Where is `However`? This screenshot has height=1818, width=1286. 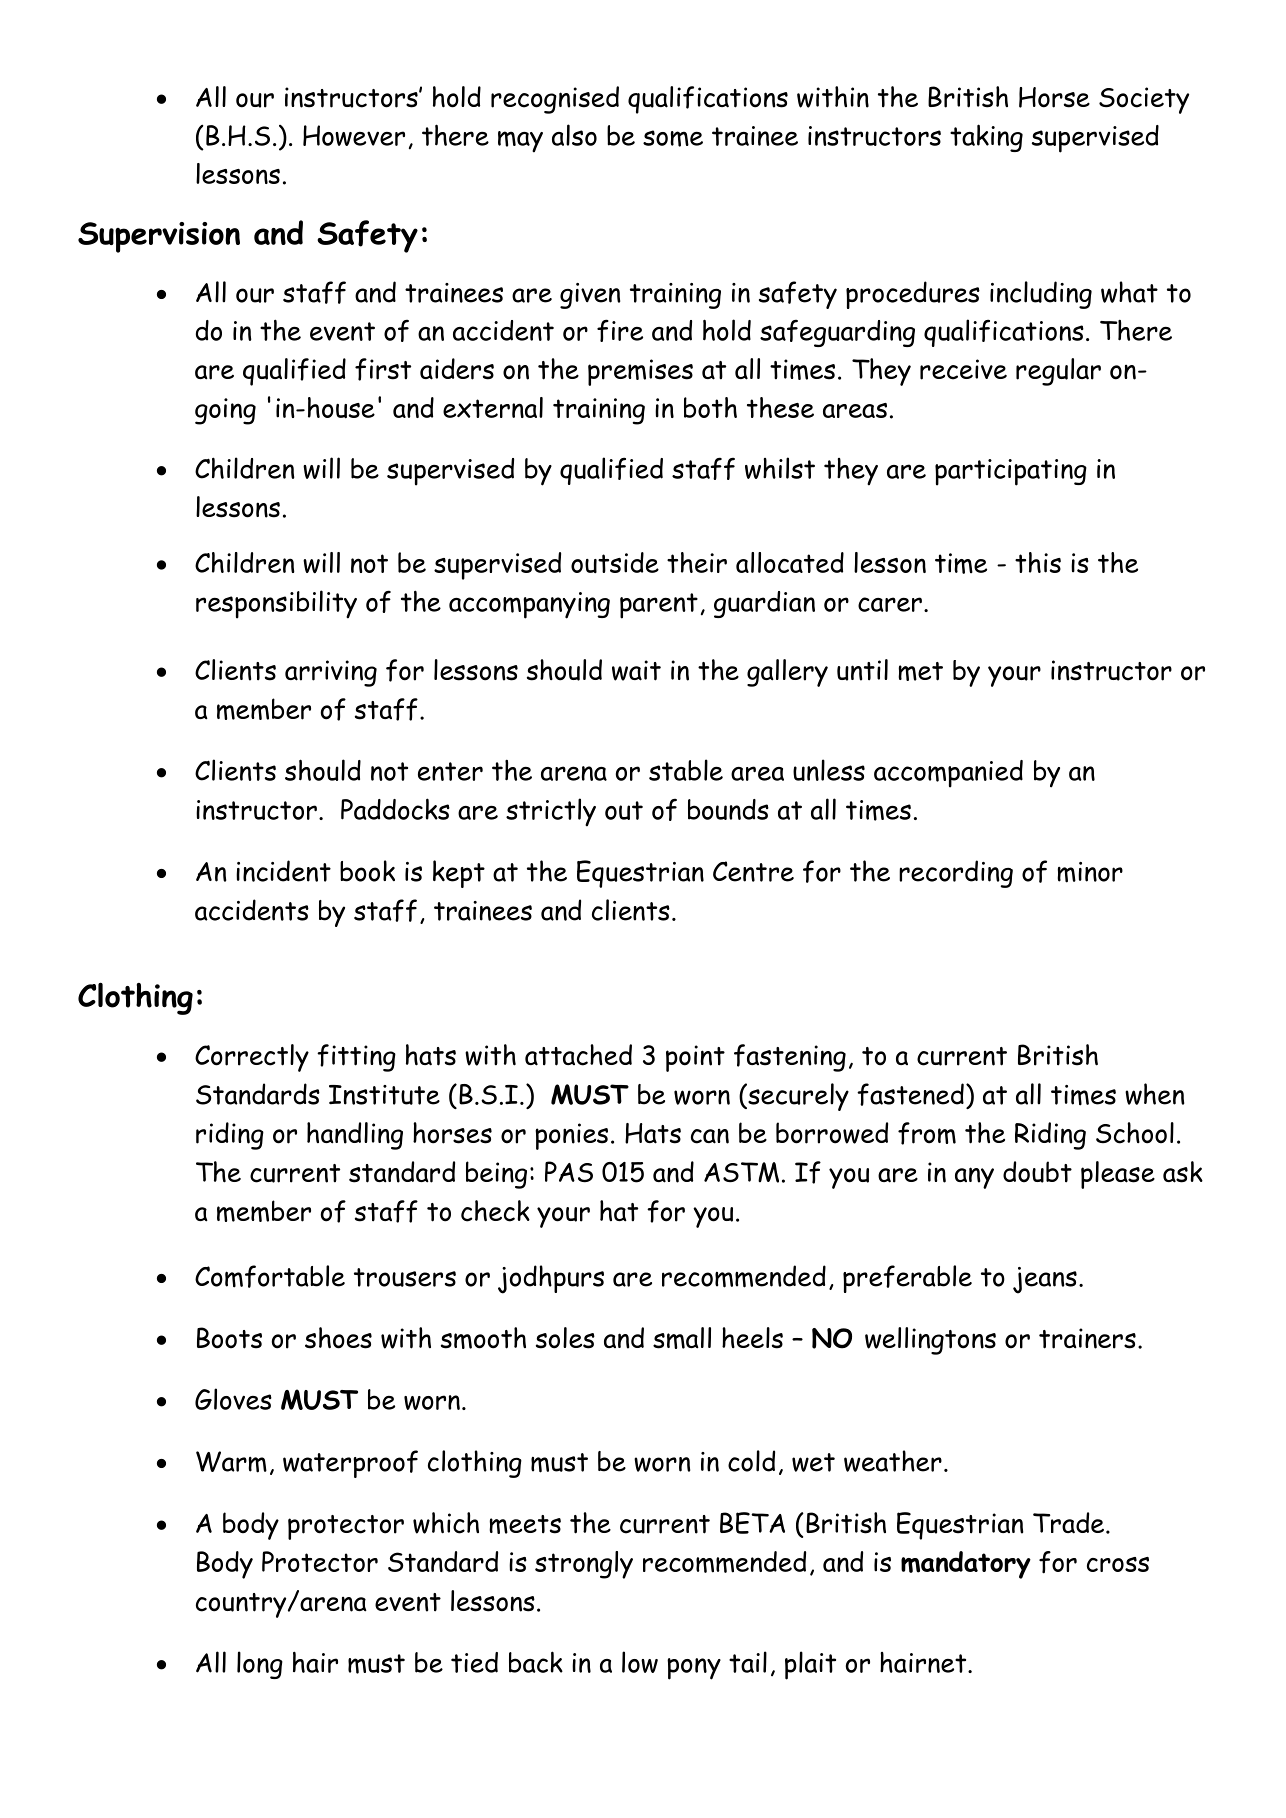 However is located at coordinates (354, 135).
